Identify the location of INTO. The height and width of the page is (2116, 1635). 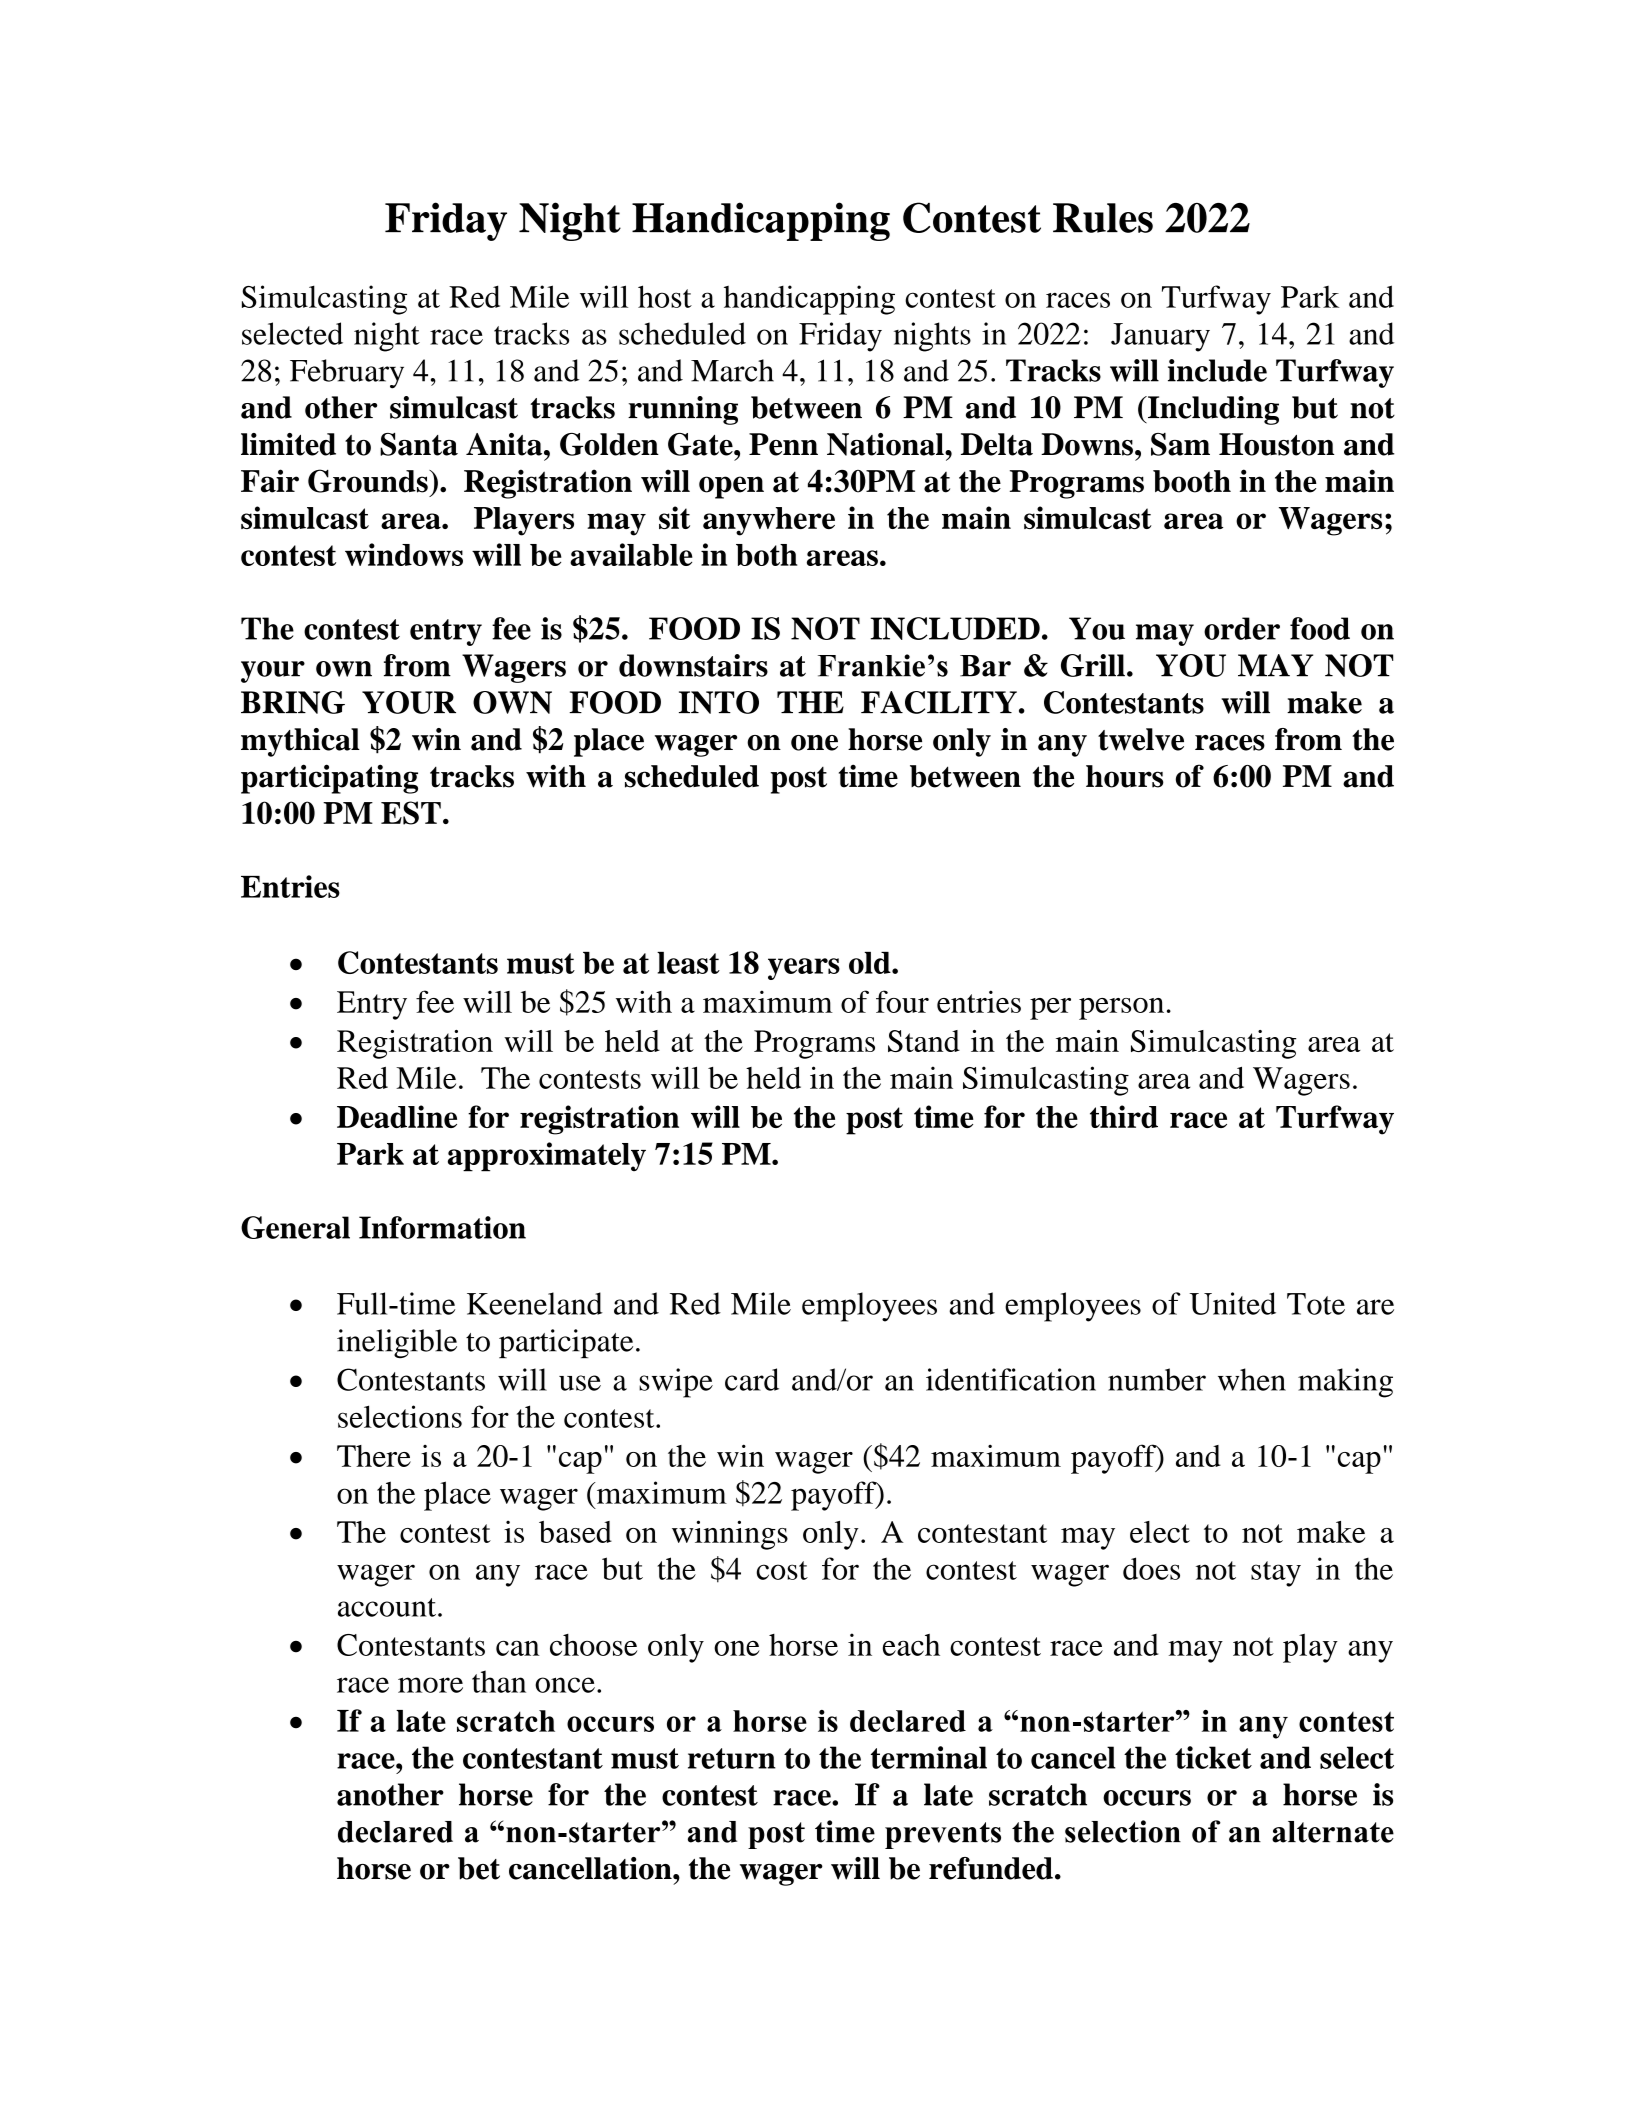
(719, 702).
